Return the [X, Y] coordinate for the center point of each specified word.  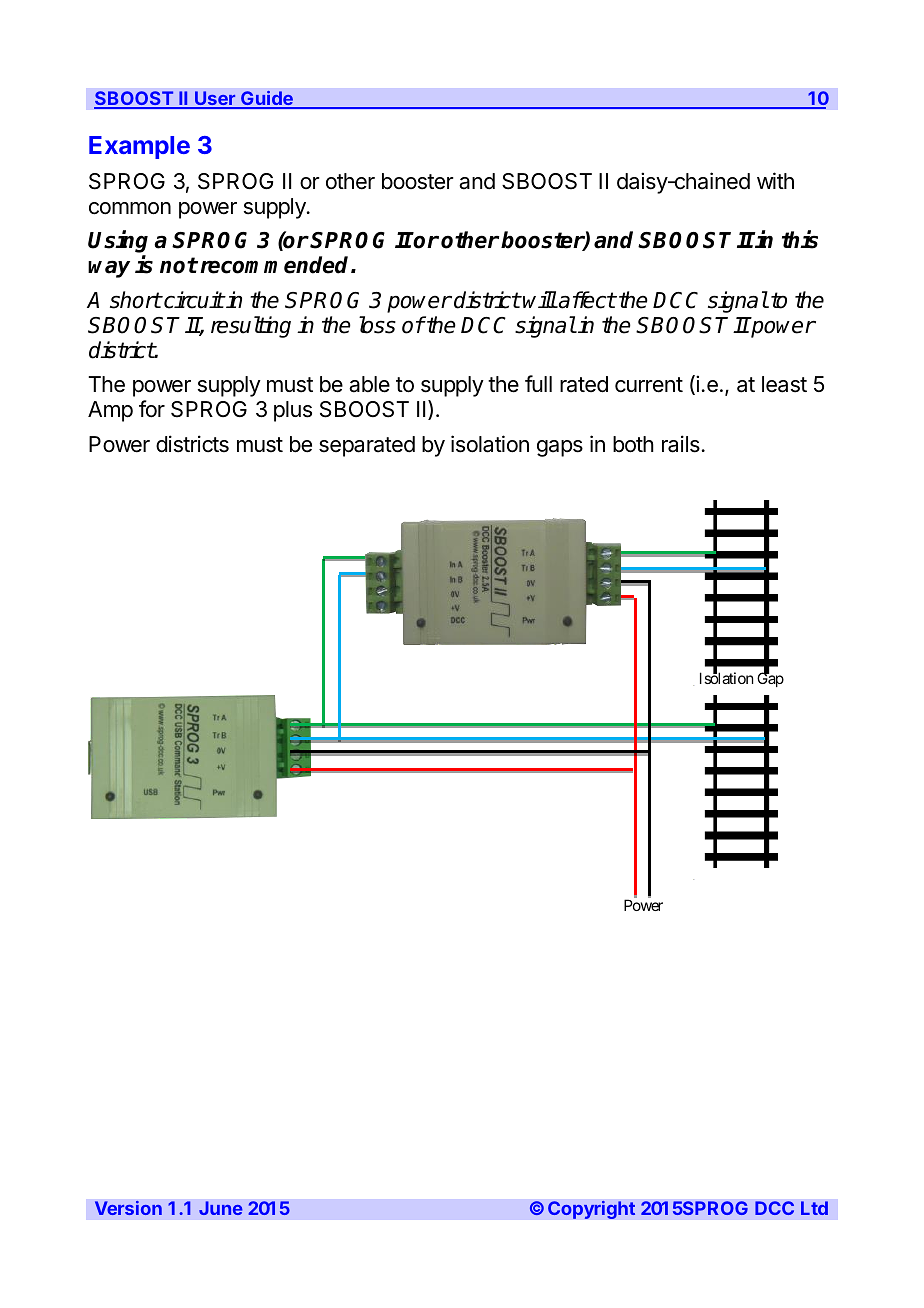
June [221, 1208]
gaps [560, 448]
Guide [267, 99]
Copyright [592, 1209]
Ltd [814, 1208]
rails [681, 444]
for [152, 409]
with [775, 180]
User [215, 99]
